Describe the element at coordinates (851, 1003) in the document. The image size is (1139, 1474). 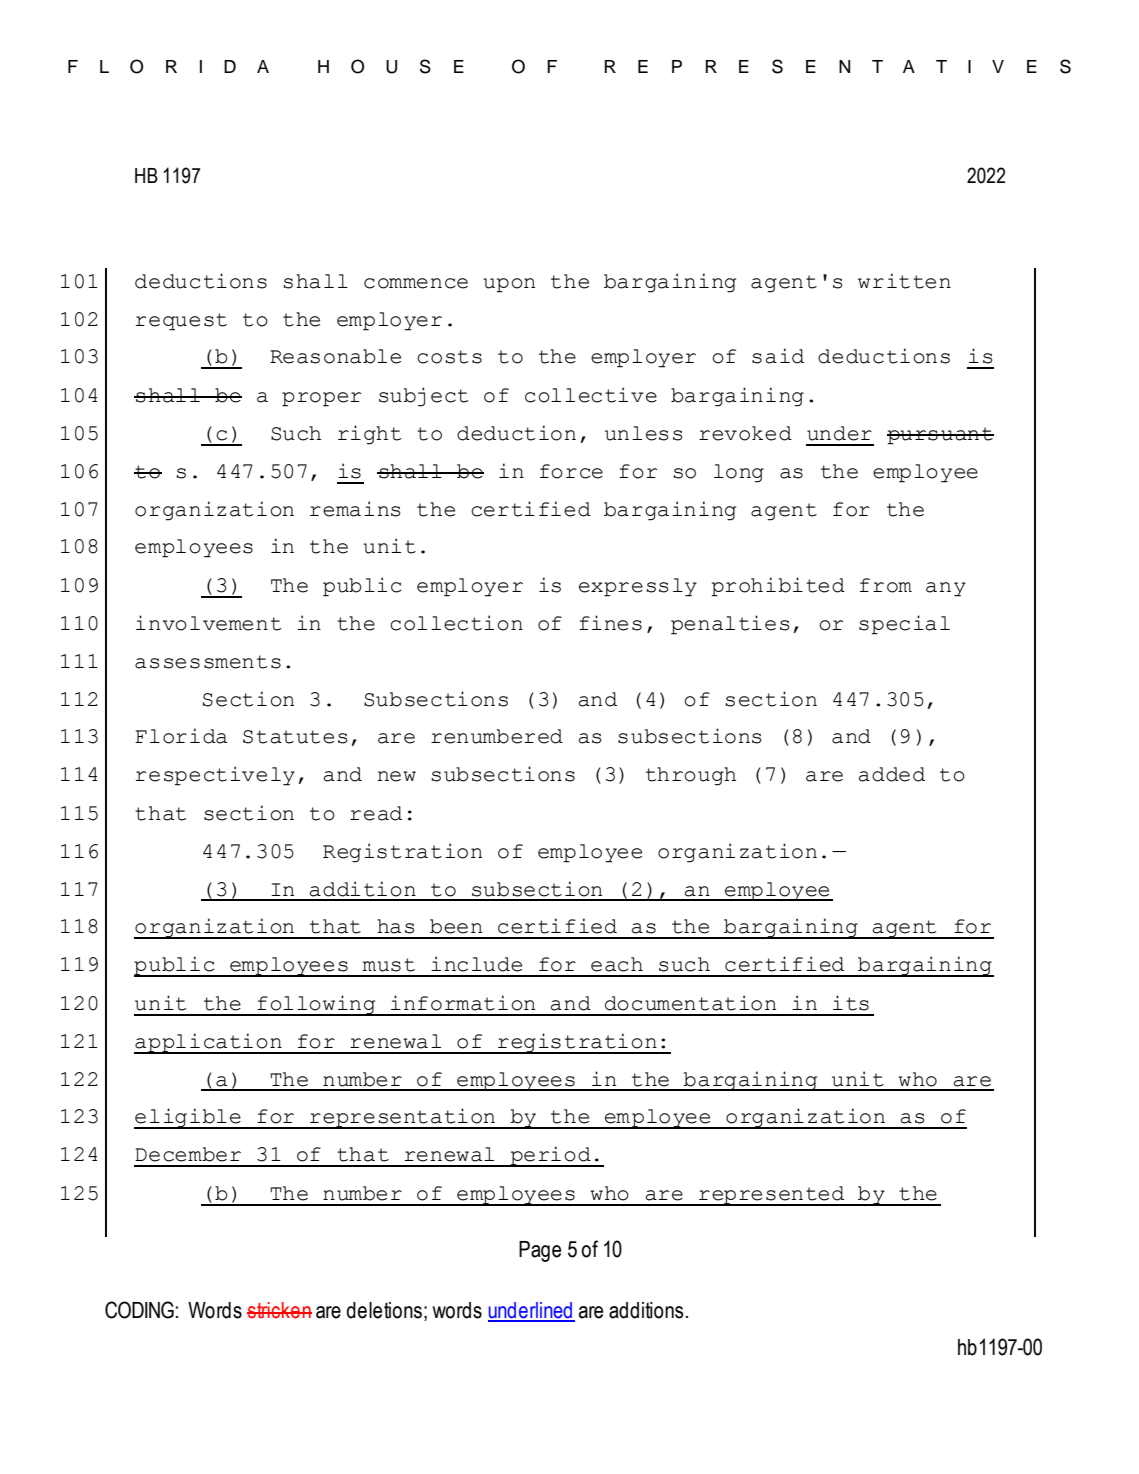
I see `its` at that location.
